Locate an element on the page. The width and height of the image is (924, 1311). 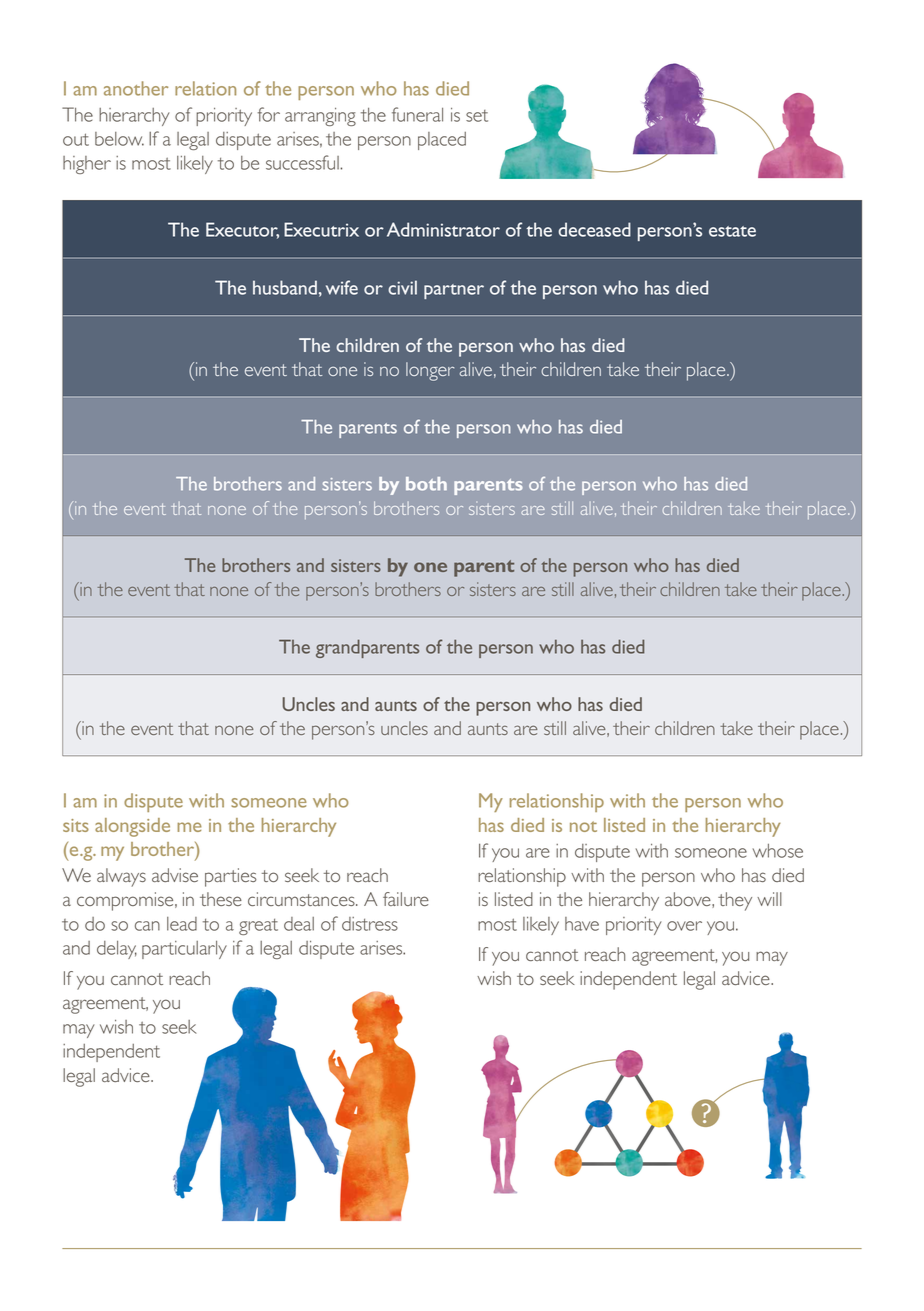
distress is located at coordinates (370, 924).
